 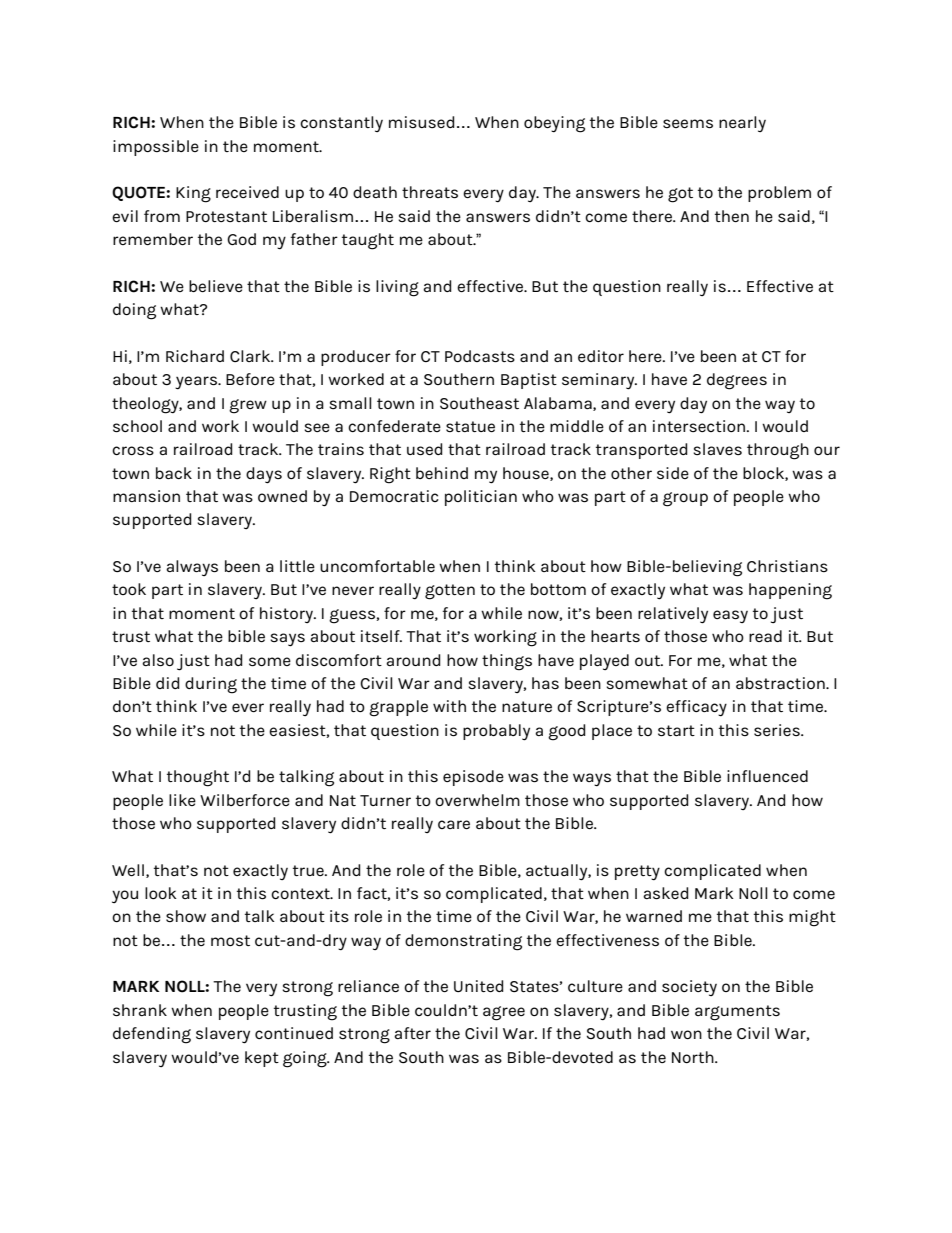 What do you see at coordinates (730, 616) in the page?
I see `easy` at bounding box center [730, 616].
